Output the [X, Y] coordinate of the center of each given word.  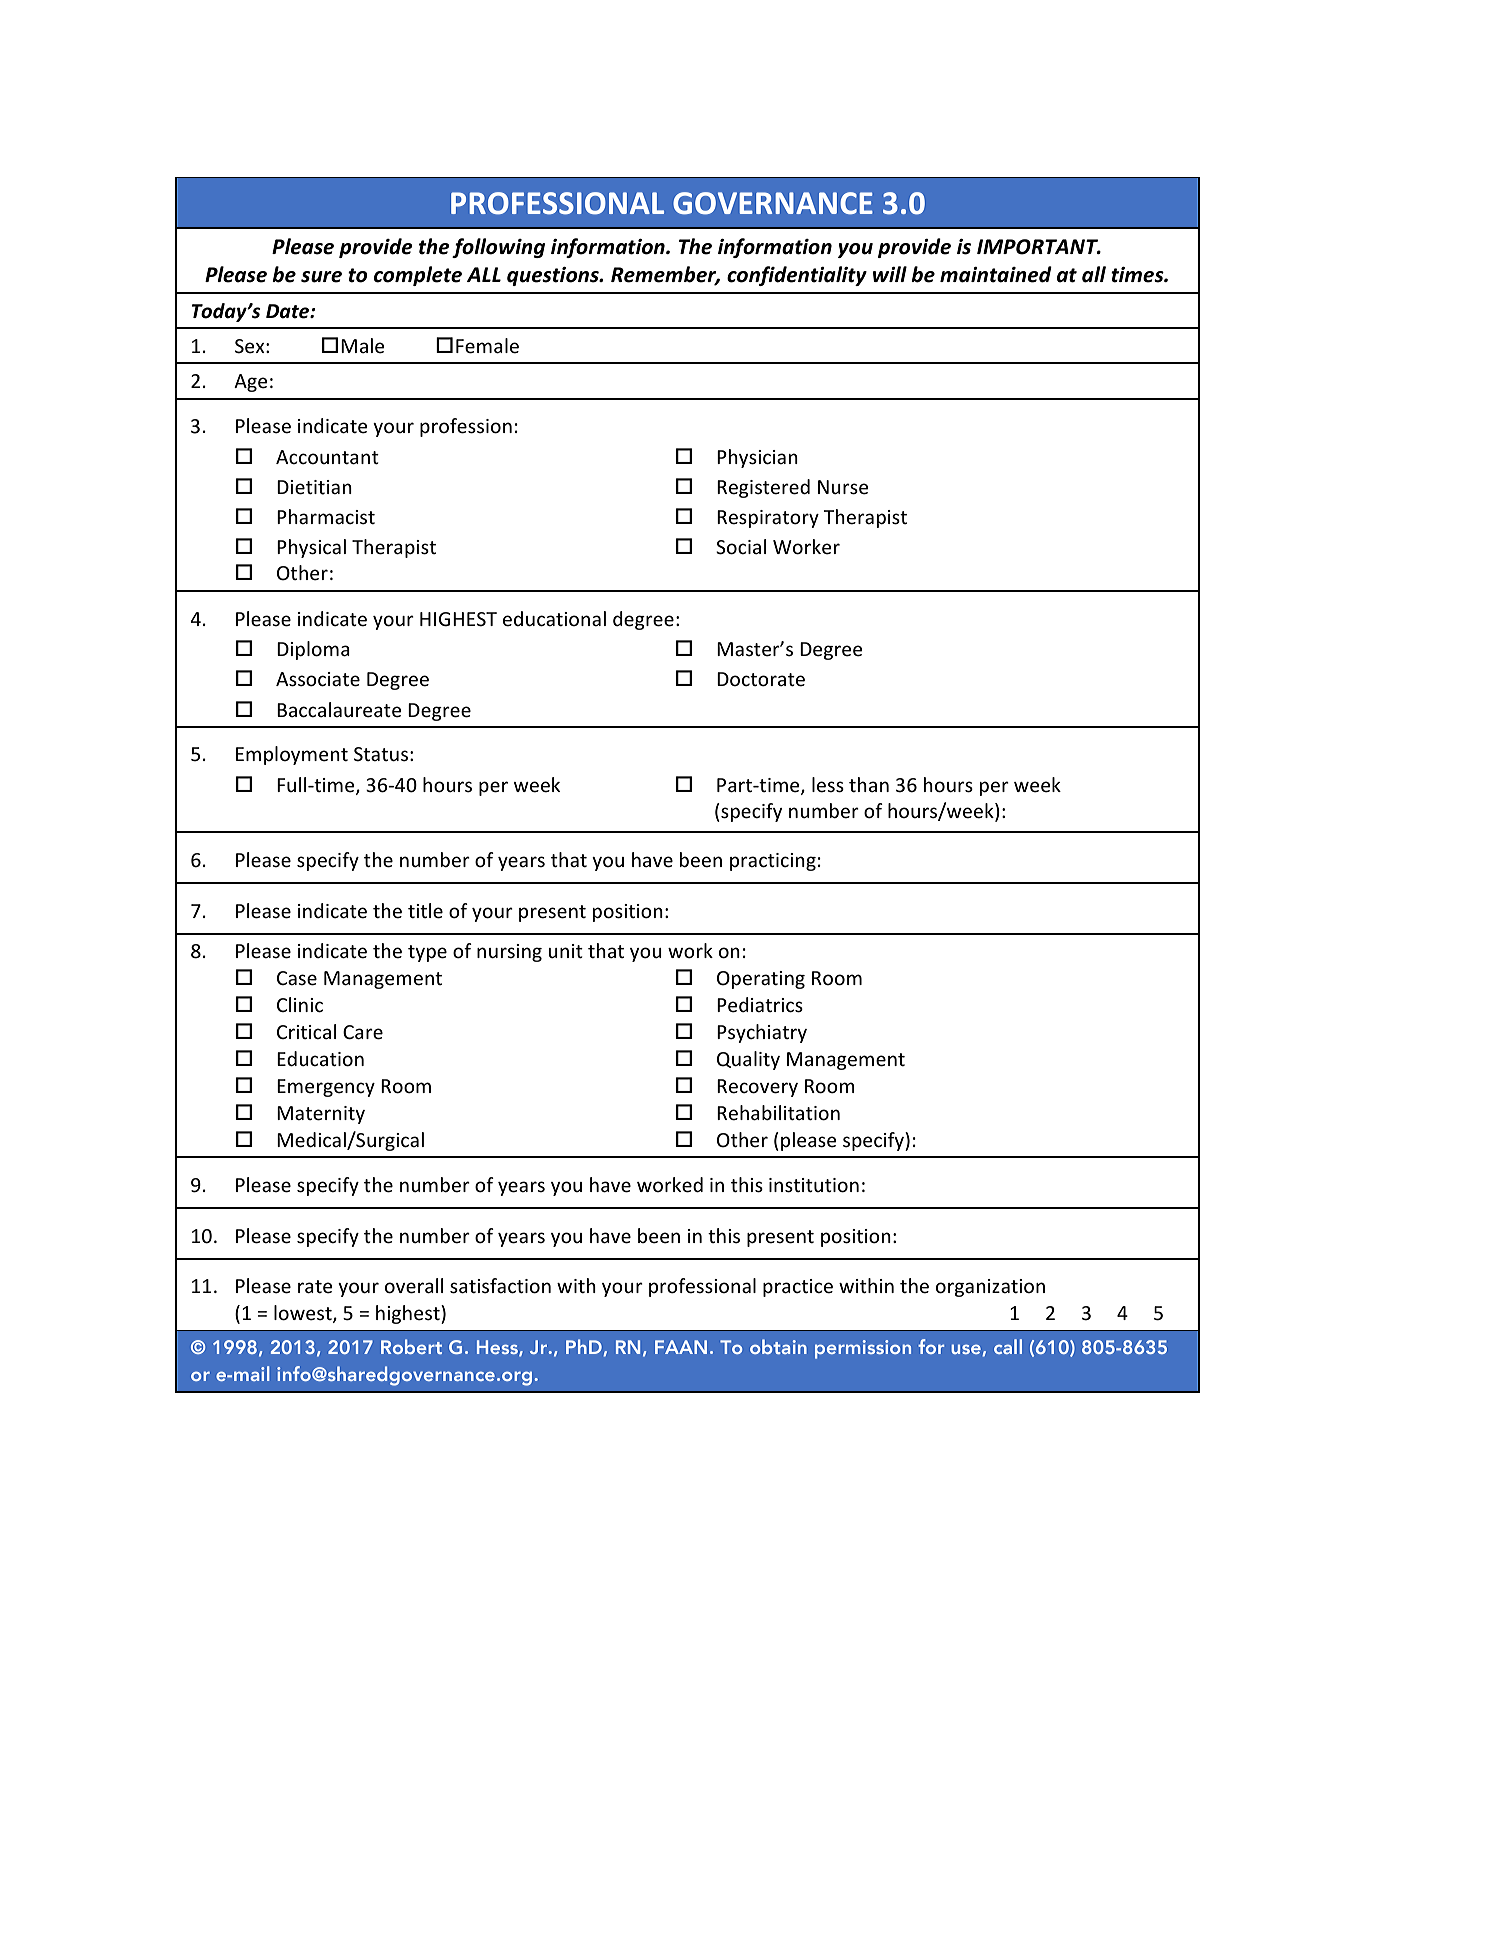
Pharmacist [326, 517]
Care [363, 1032]
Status [381, 754]
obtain [778, 1346]
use [967, 1350]
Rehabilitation [778, 1113]
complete [418, 276]
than [869, 784]
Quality [748, 1060]
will [890, 274]
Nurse [843, 487]
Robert [411, 1346]
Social [741, 547]
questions [554, 276]
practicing [773, 862]
